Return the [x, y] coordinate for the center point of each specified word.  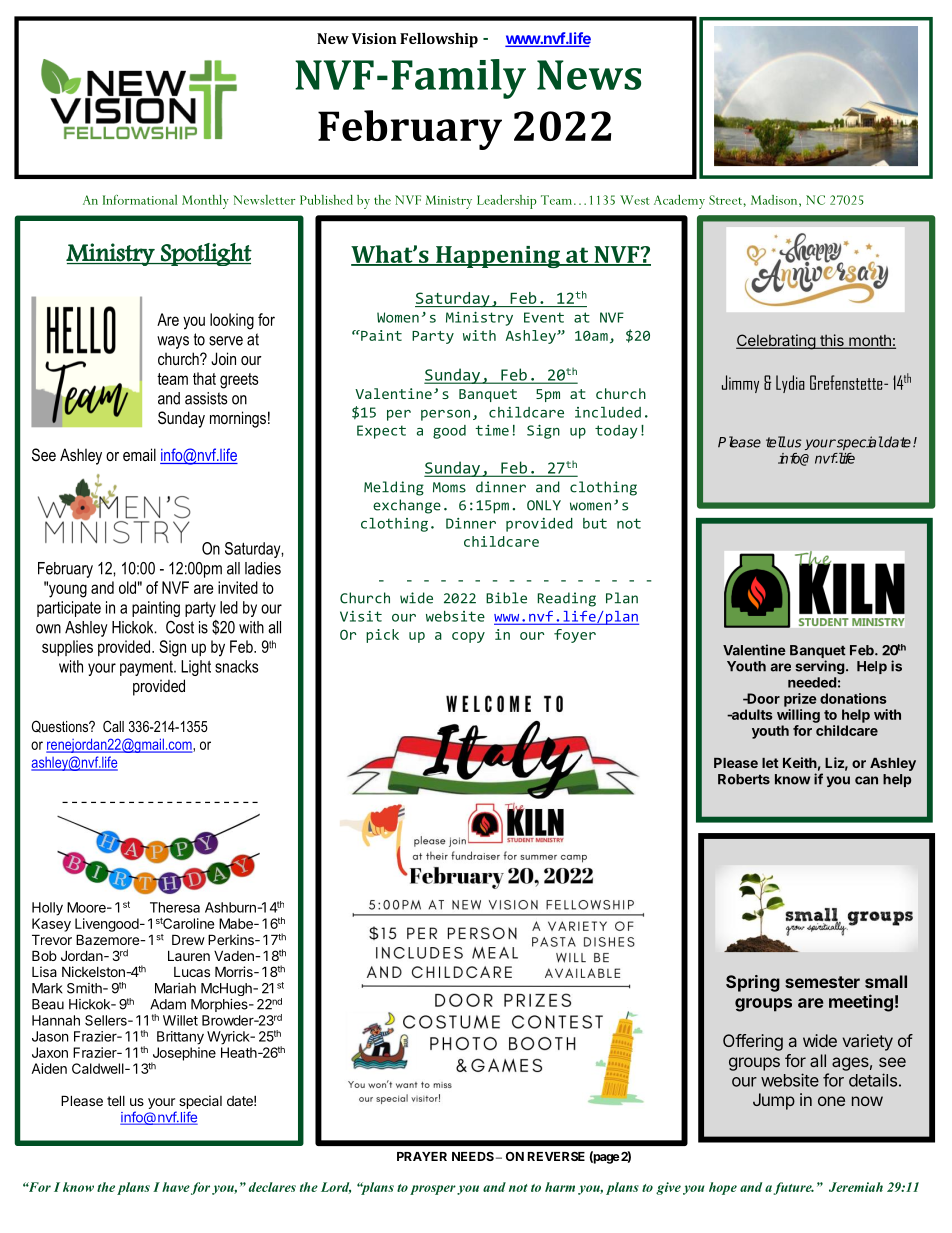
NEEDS [473, 1156]
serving [819, 667]
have [176, 1187]
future [793, 1188]
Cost [180, 627]
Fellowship [439, 40]
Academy [679, 202]
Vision [374, 38]
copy [468, 637]
